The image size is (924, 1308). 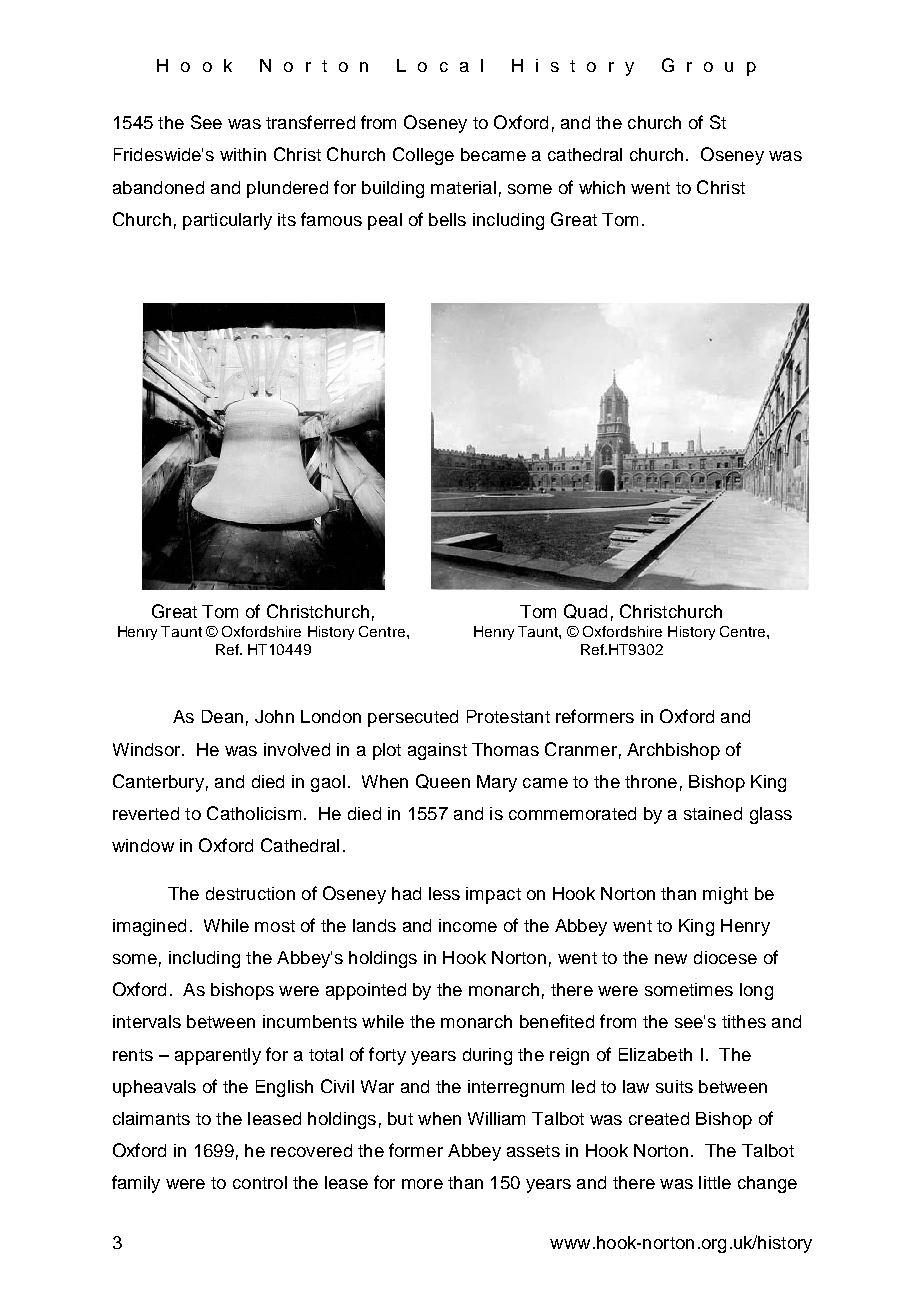 I want to click on might, so click(x=725, y=895).
